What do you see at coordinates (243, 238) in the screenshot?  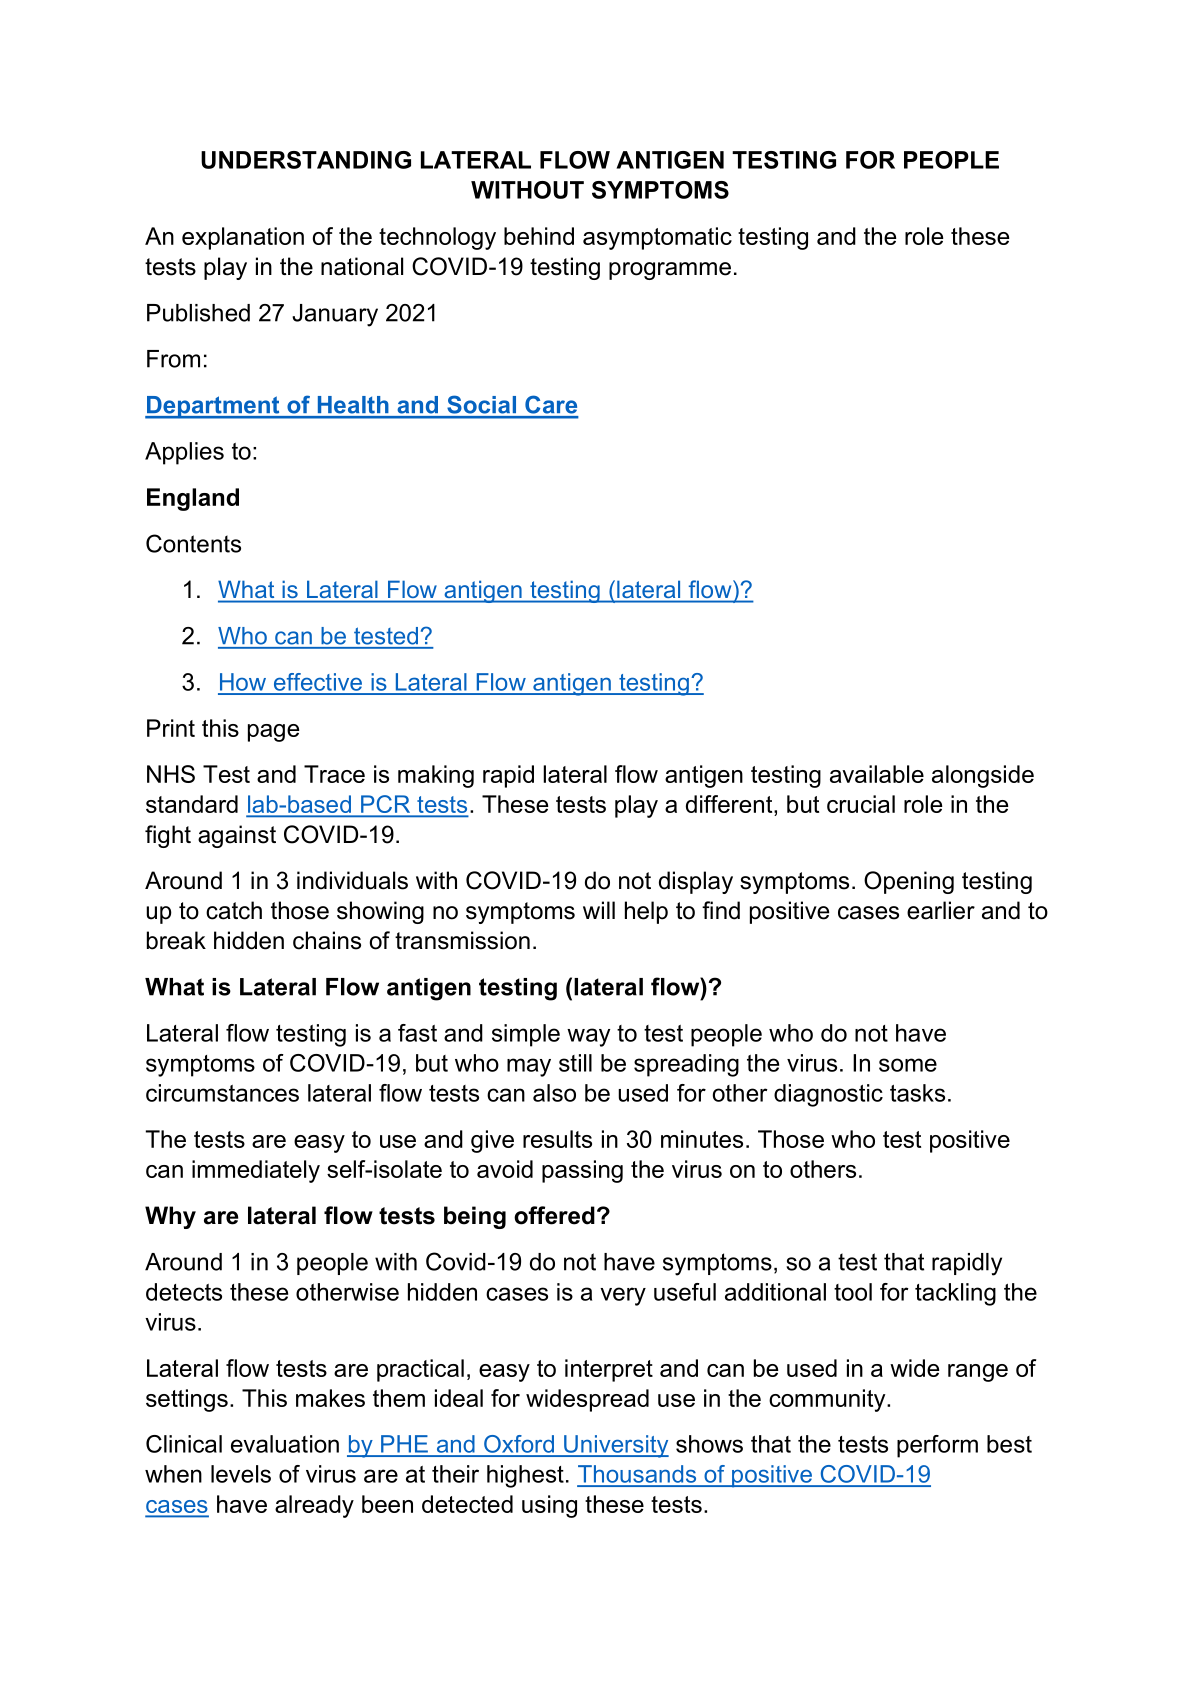 I see `explanation` at bounding box center [243, 238].
